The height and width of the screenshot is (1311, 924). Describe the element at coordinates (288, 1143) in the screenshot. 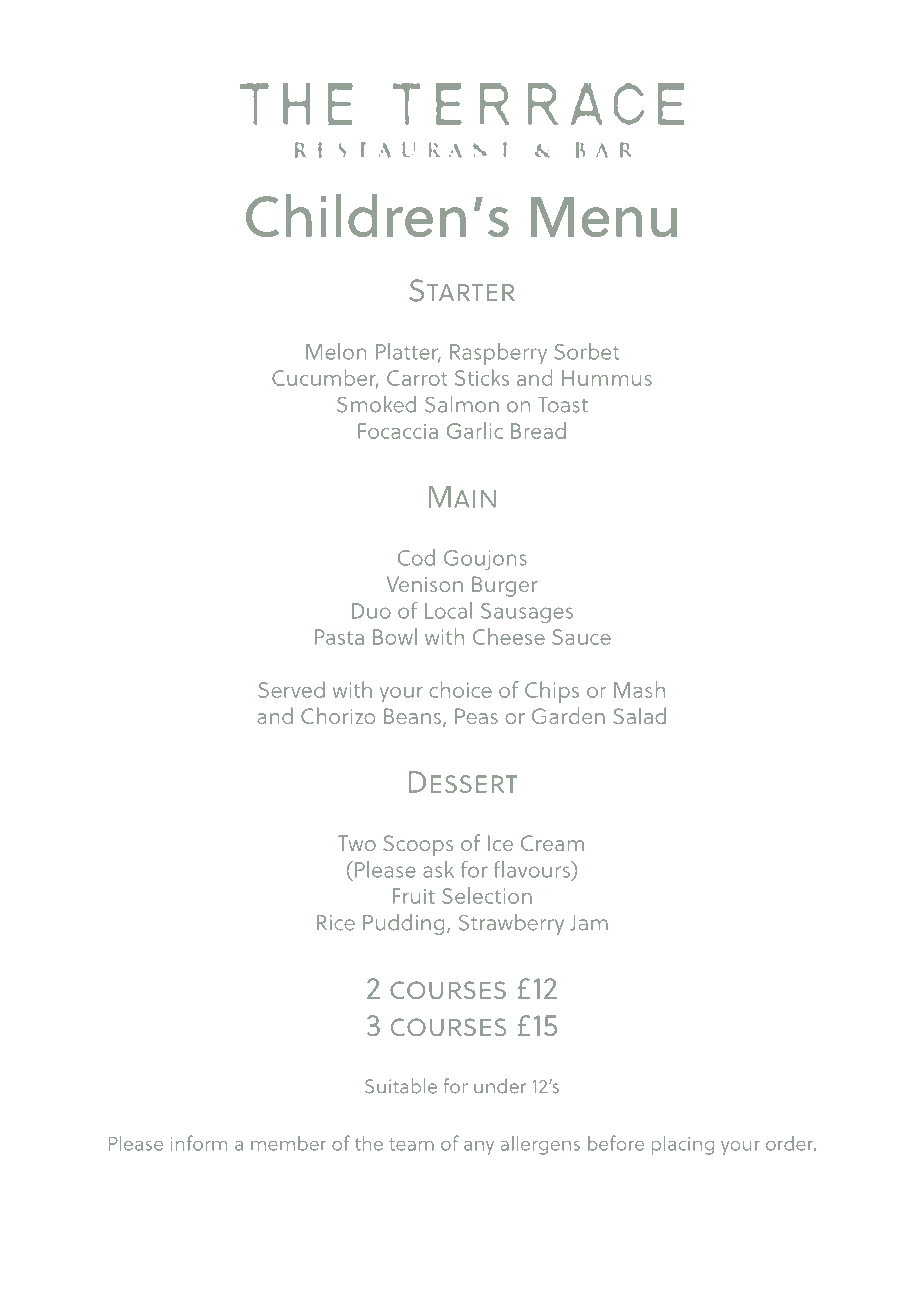

I see `member` at that location.
